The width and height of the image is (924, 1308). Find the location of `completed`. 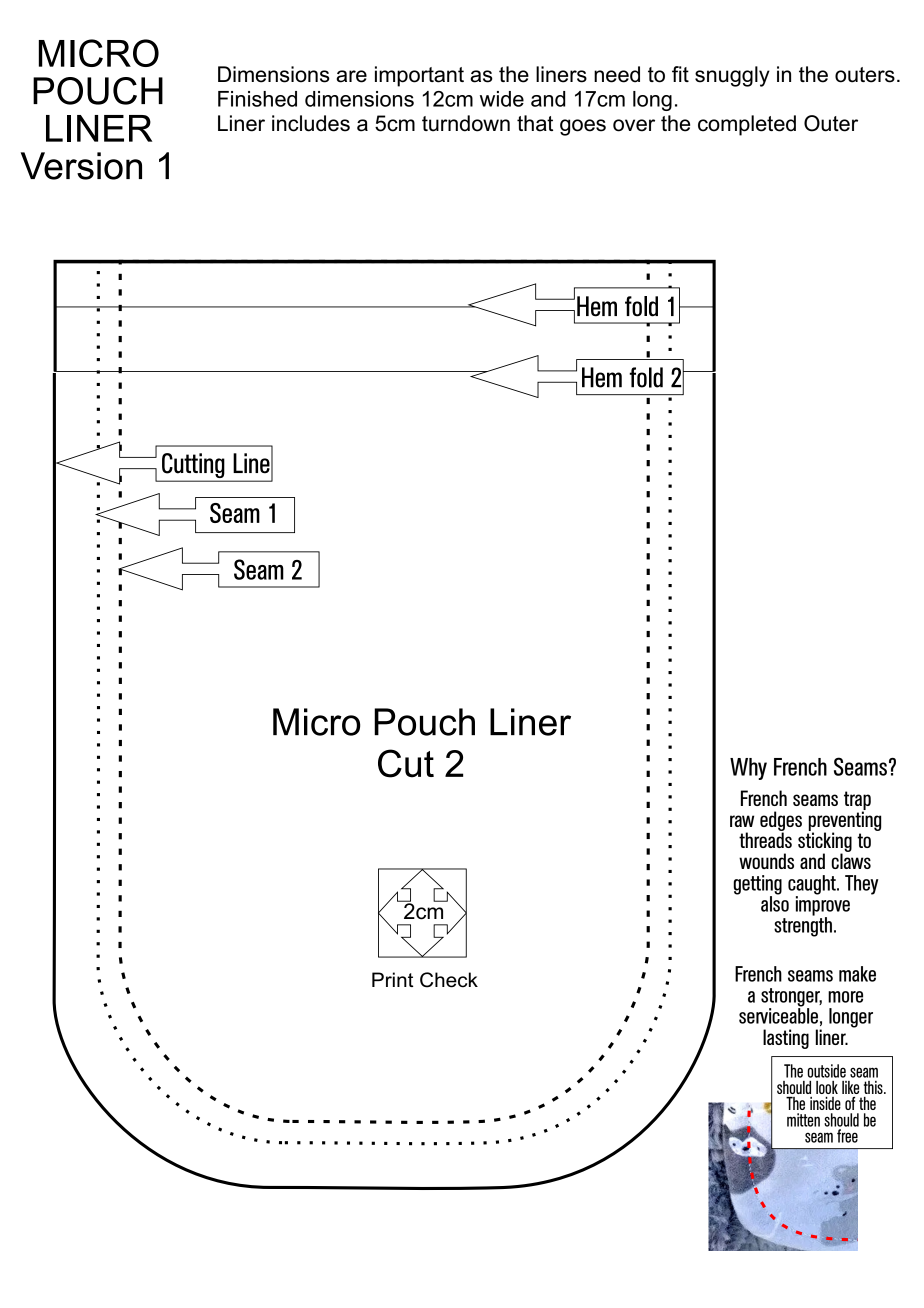

completed is located at coordinates (747, 125).
